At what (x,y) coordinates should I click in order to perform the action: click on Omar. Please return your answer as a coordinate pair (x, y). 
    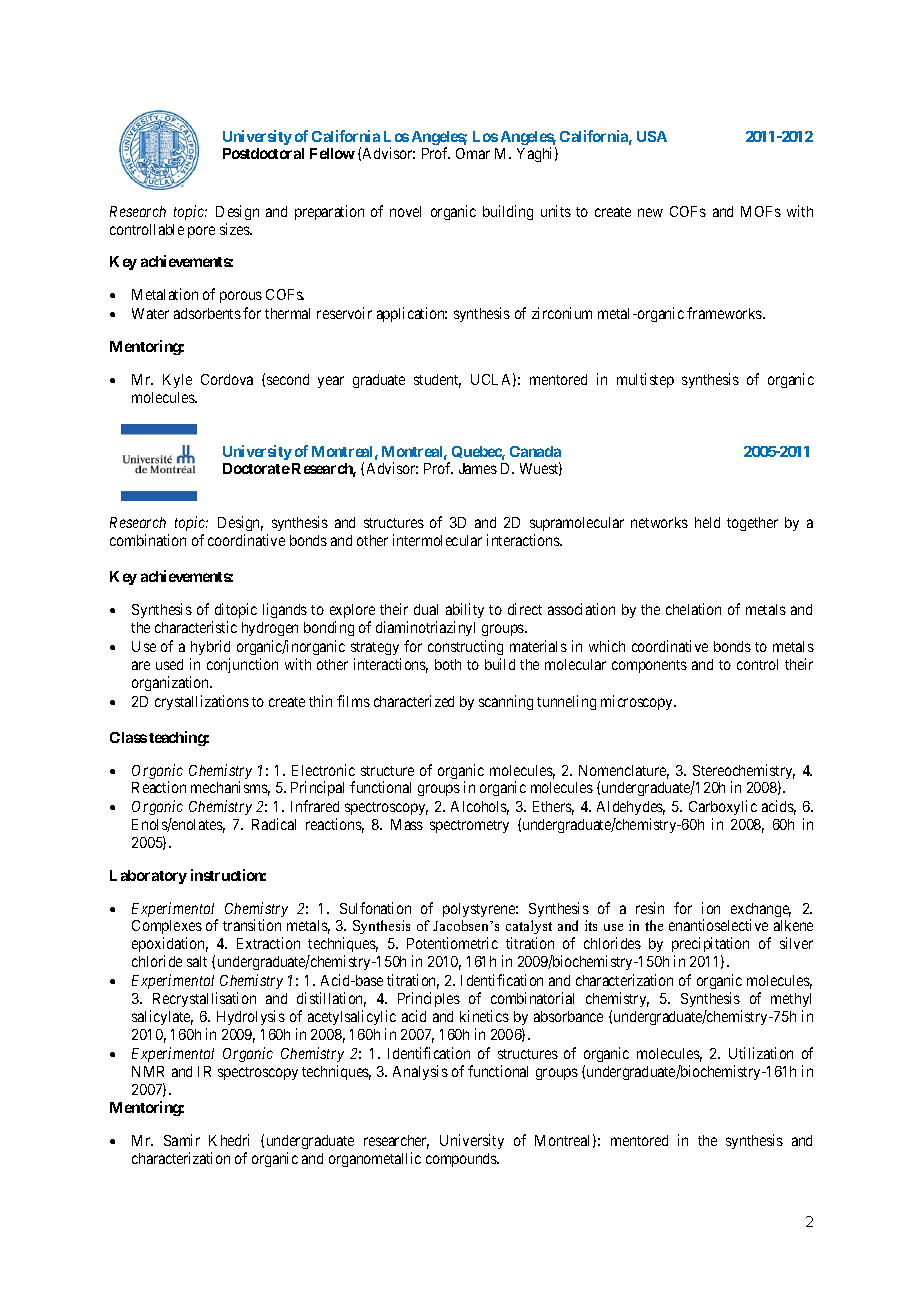
    Looking at the image, I should click on (473, 153).
